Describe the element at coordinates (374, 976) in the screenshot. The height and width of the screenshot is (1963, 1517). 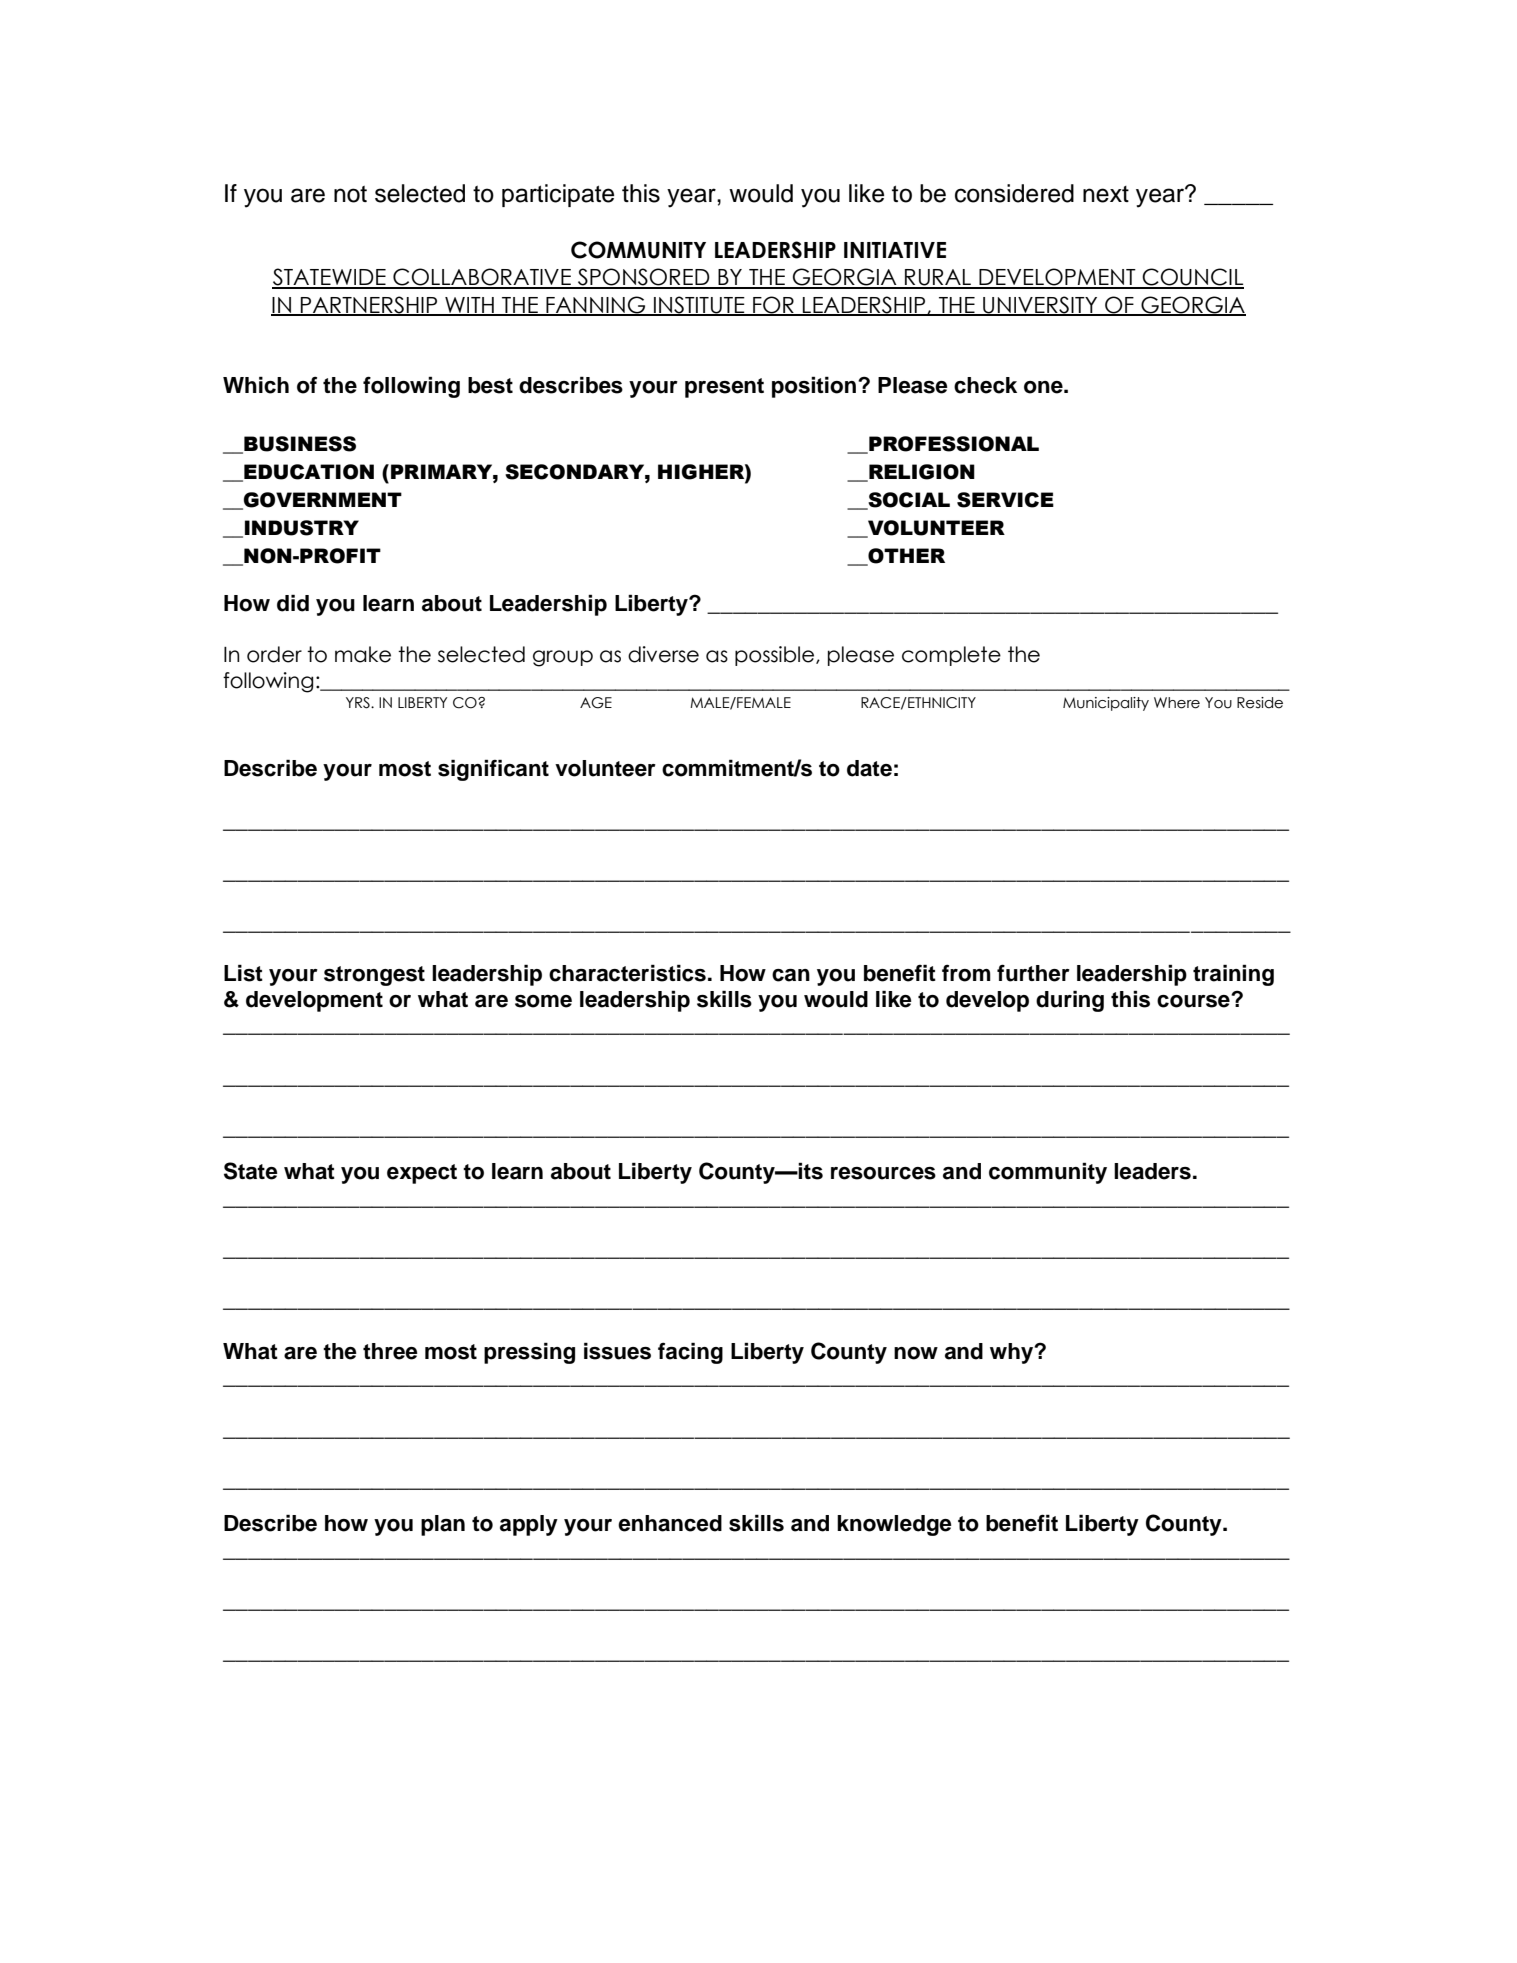
I see `strongest` at that location.
